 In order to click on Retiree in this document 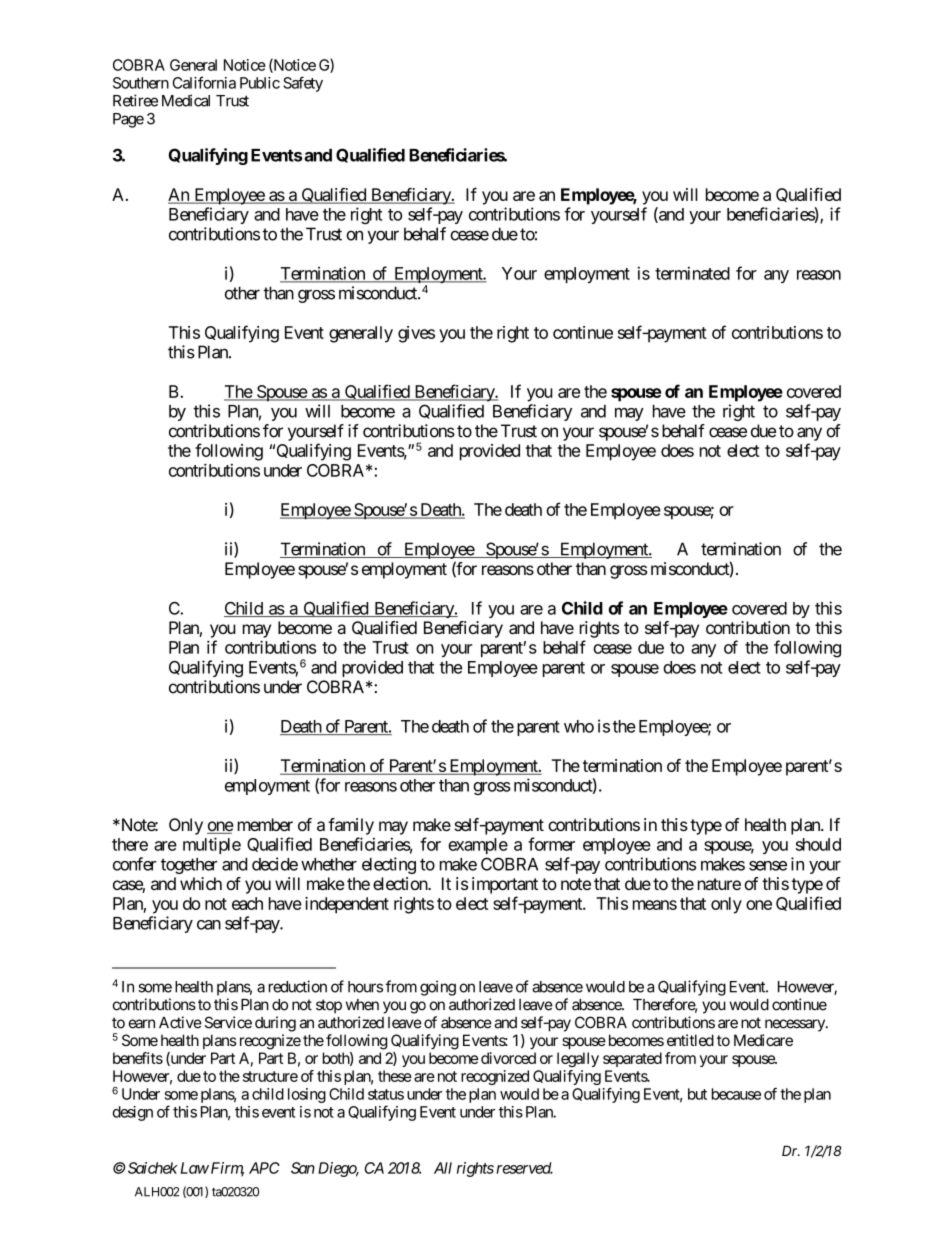, I will do `click(135, 100)`.
